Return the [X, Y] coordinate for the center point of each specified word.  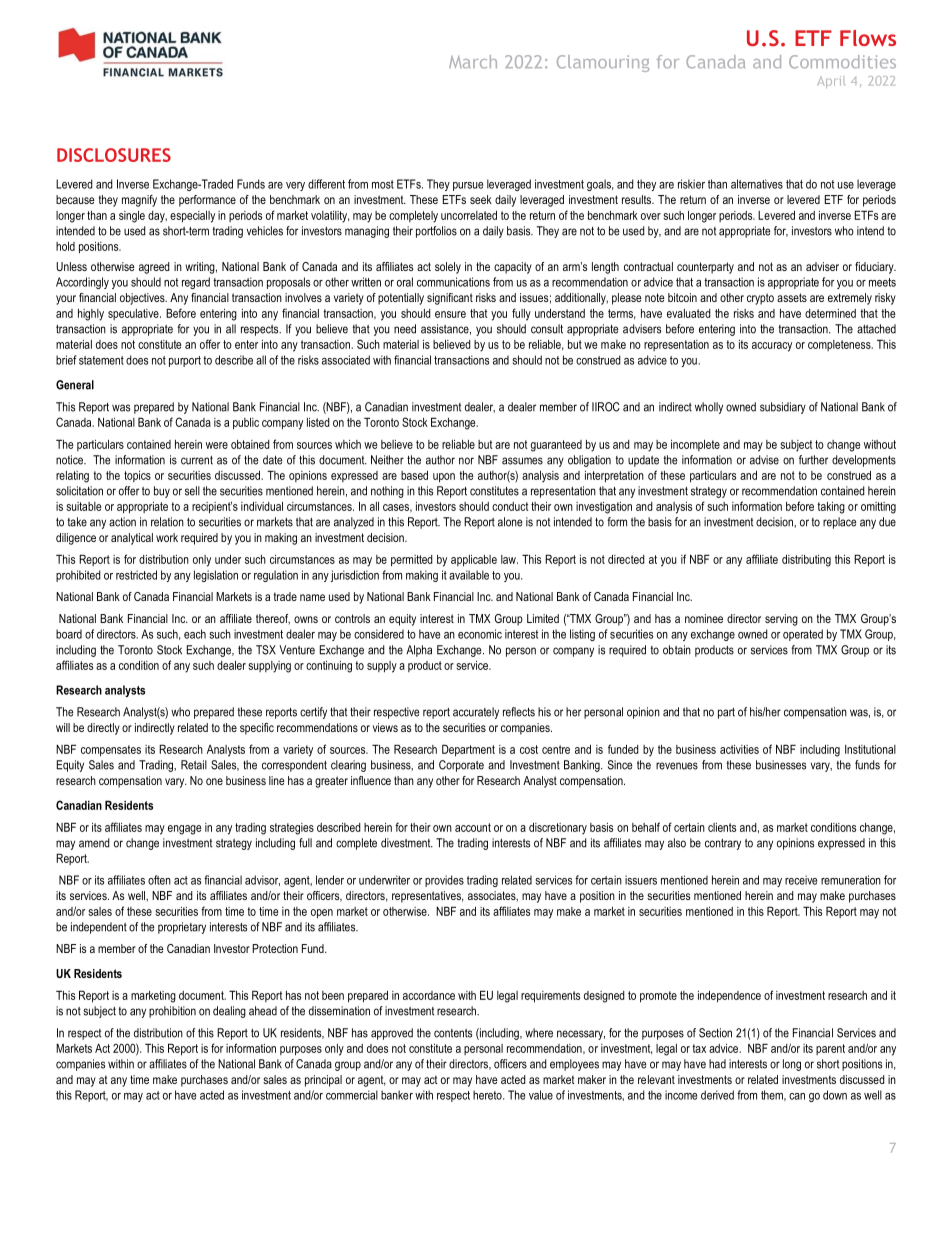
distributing [806, 561]
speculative [134, 314]
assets [792, 297]
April [831, 82]
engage [184, 830]
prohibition [172, 1012]
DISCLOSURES [114, 155]
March [473, 61]
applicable [474, 561]
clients [722, 827]
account [473, 827]
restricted [136, 575]
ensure [450, 314]
